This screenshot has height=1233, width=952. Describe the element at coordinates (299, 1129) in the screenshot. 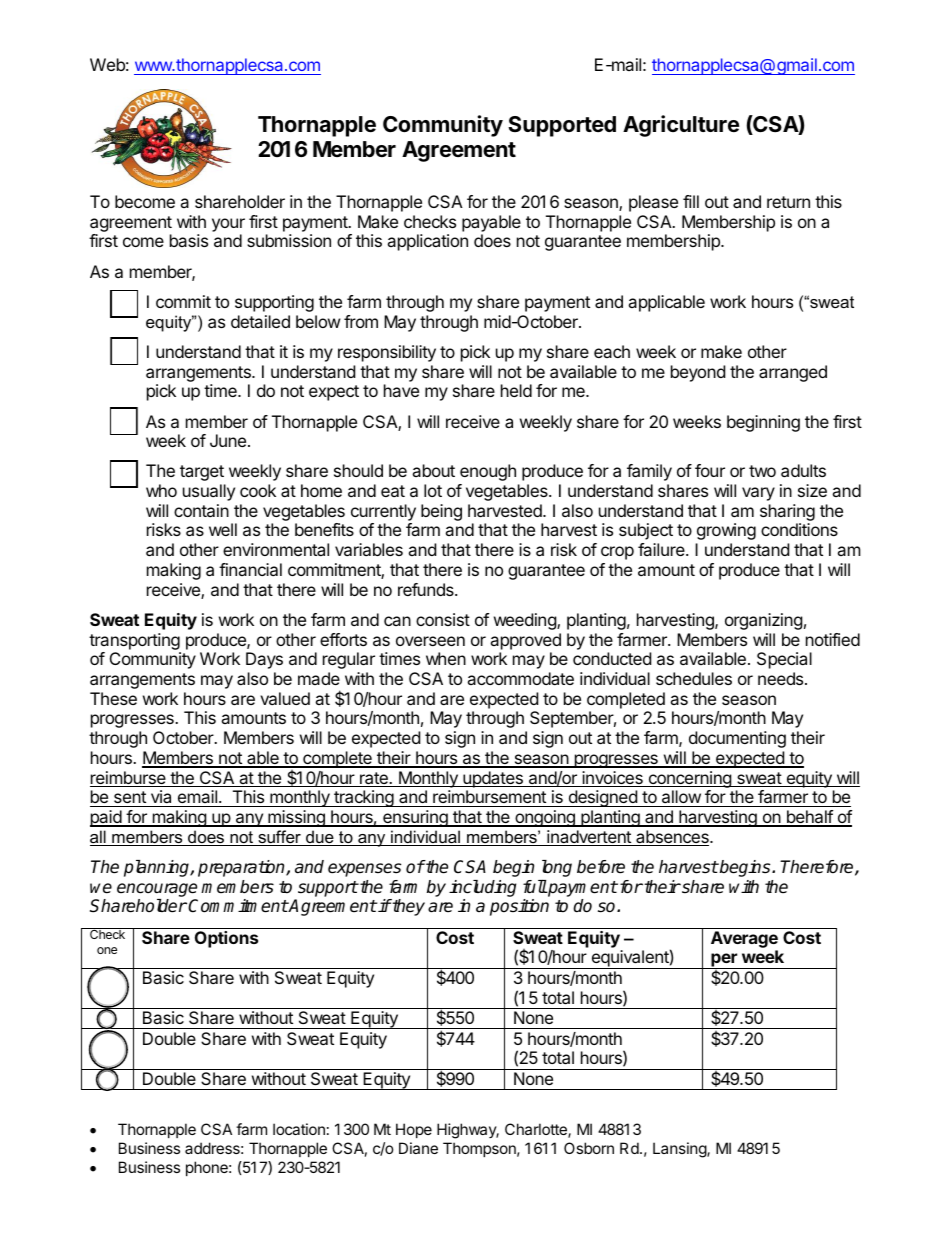

I see `location` at that location.
